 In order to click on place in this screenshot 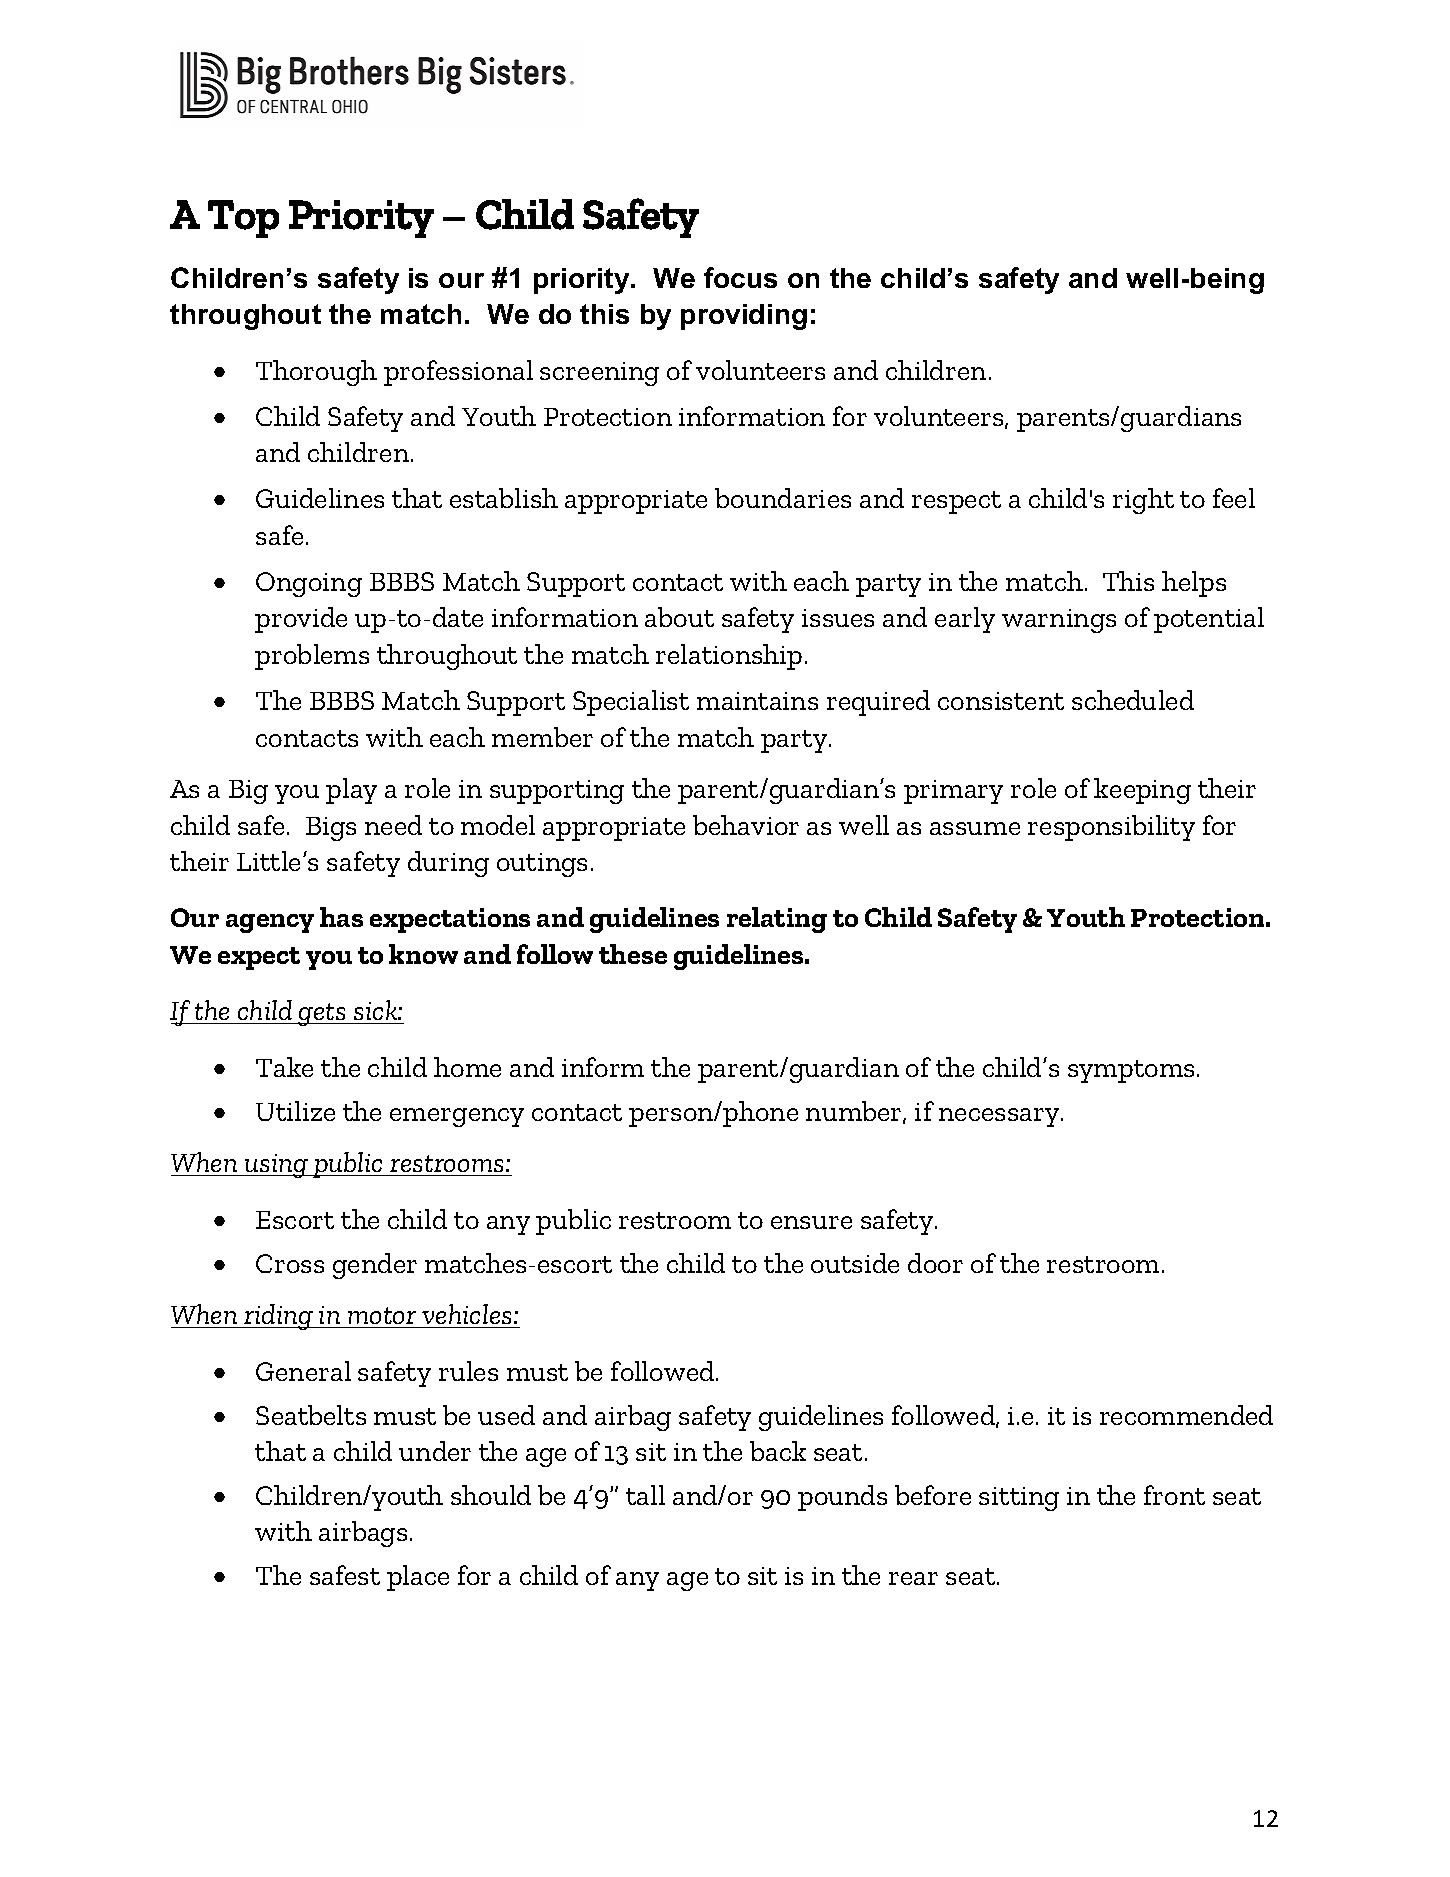, I will do `click(418, 1578)`.
